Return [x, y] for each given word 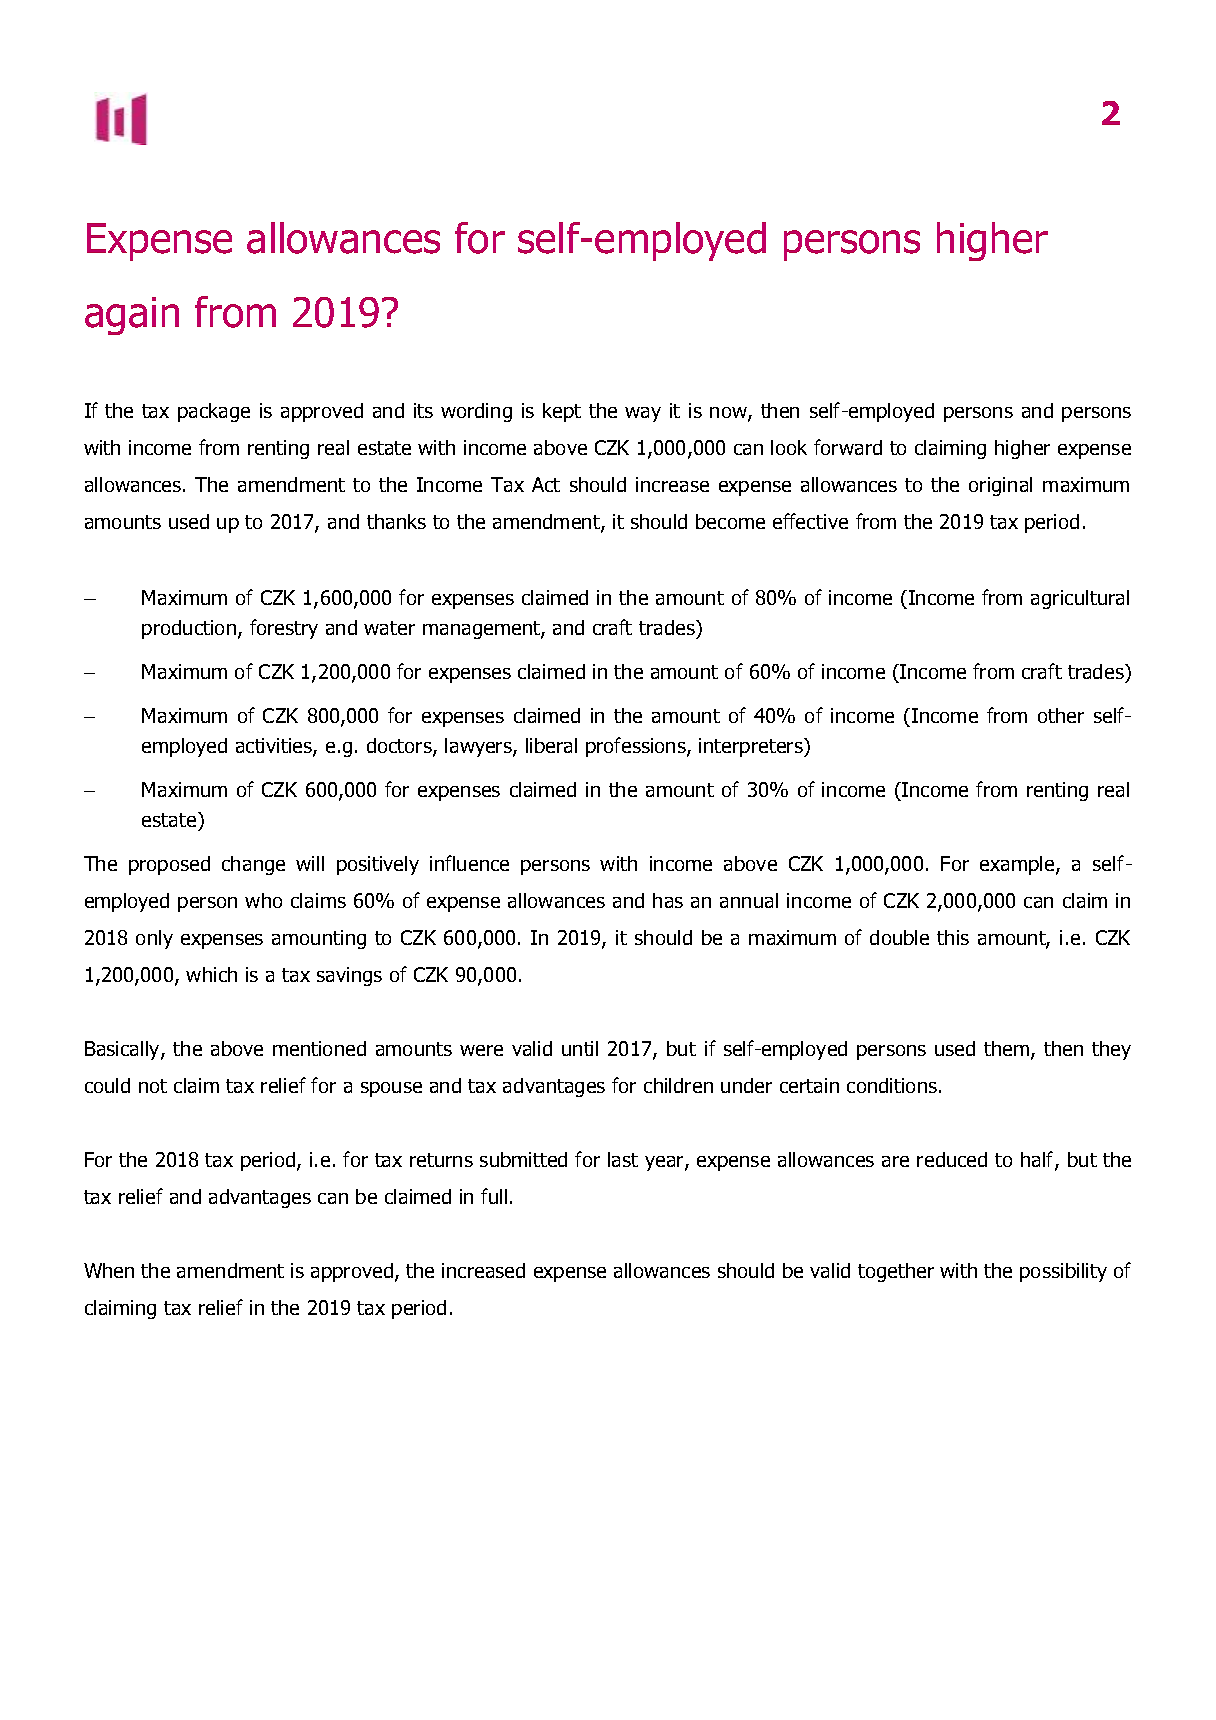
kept [562, 412]
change [253, 865]
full [494, 1196]
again [132, 316]
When [109, 1270]
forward [848, 447]
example [1018, 865]
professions [637, 747]
